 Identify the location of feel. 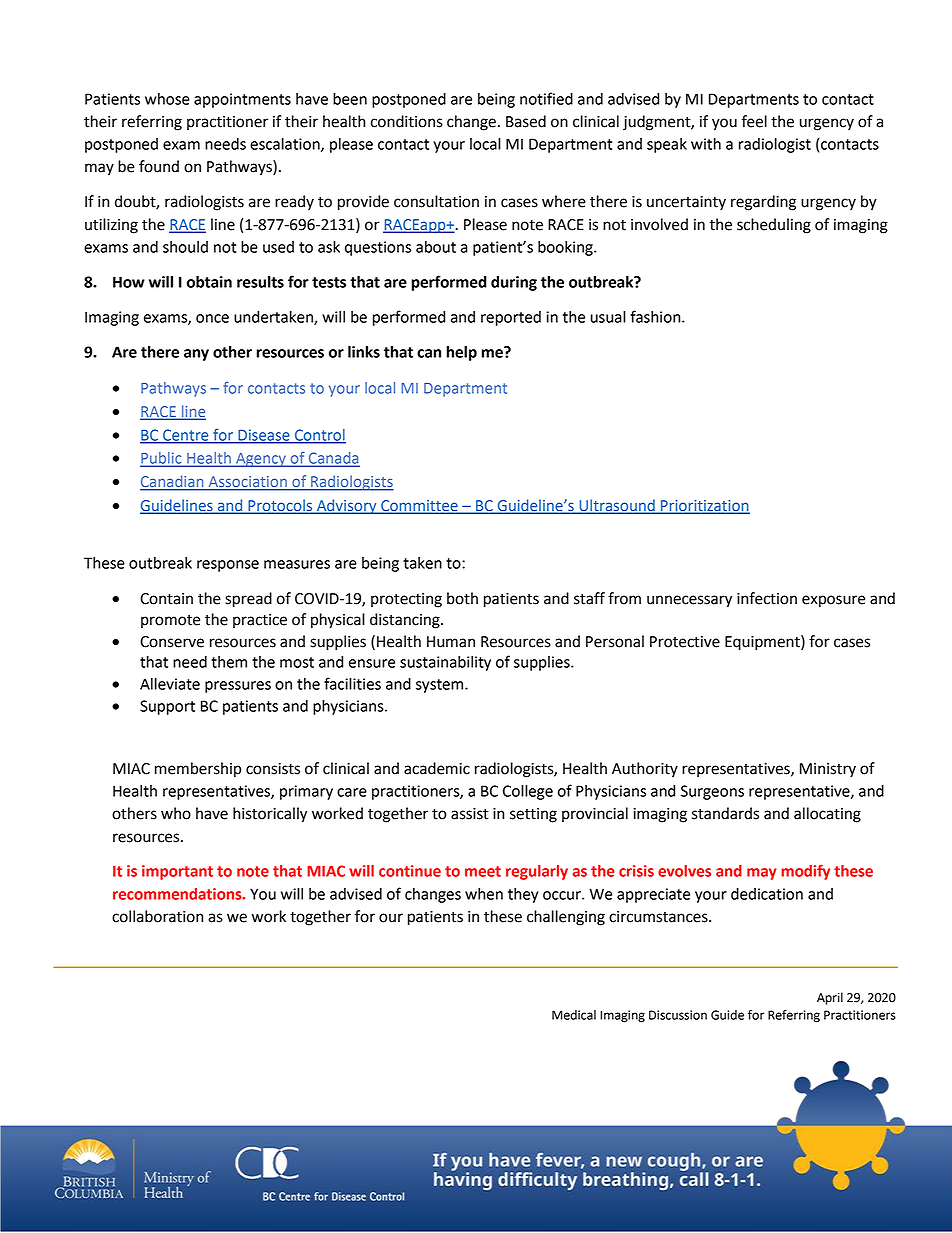
(754, 121).
